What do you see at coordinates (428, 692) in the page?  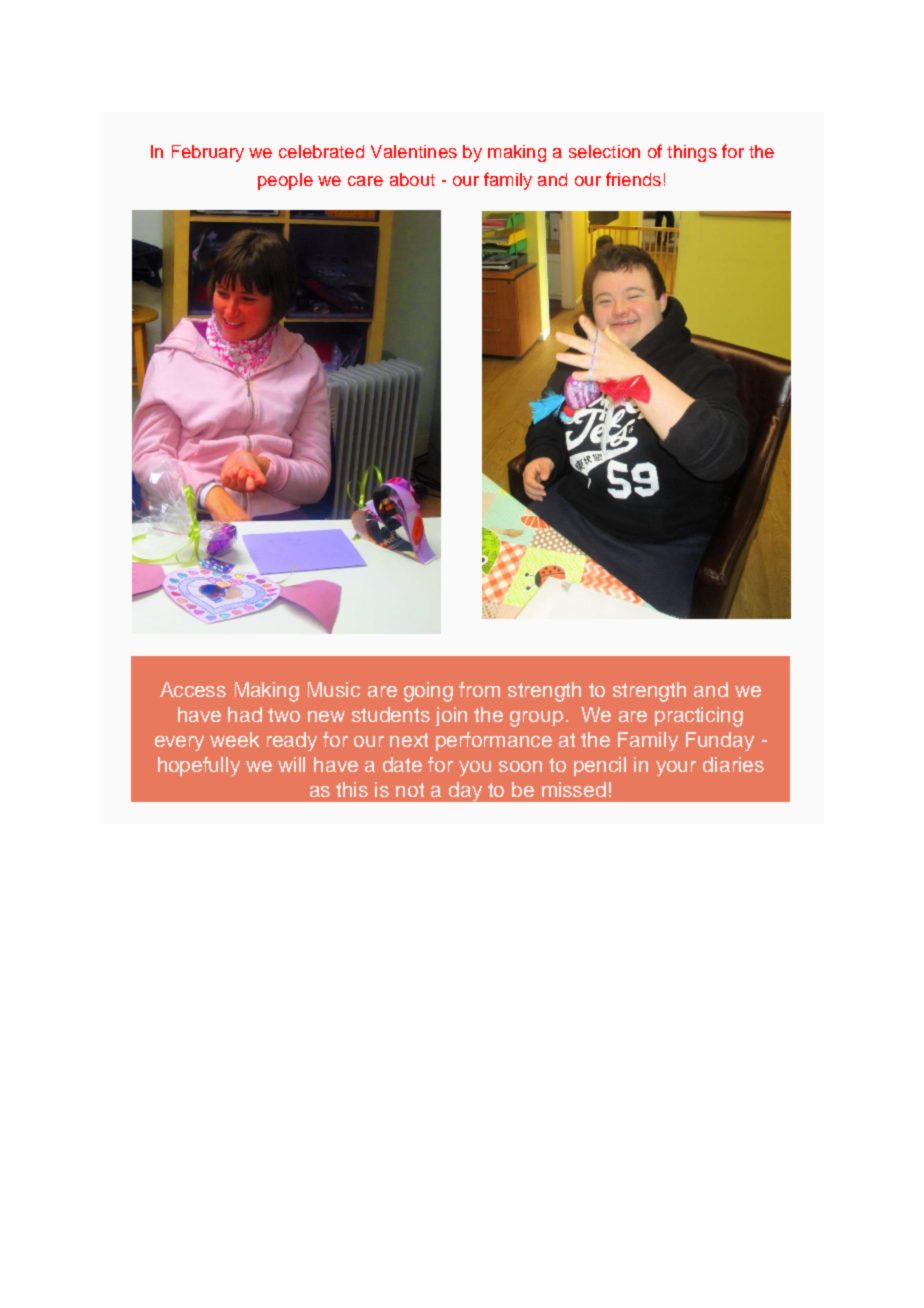 I see `going` at bounding box center [428, 692].
